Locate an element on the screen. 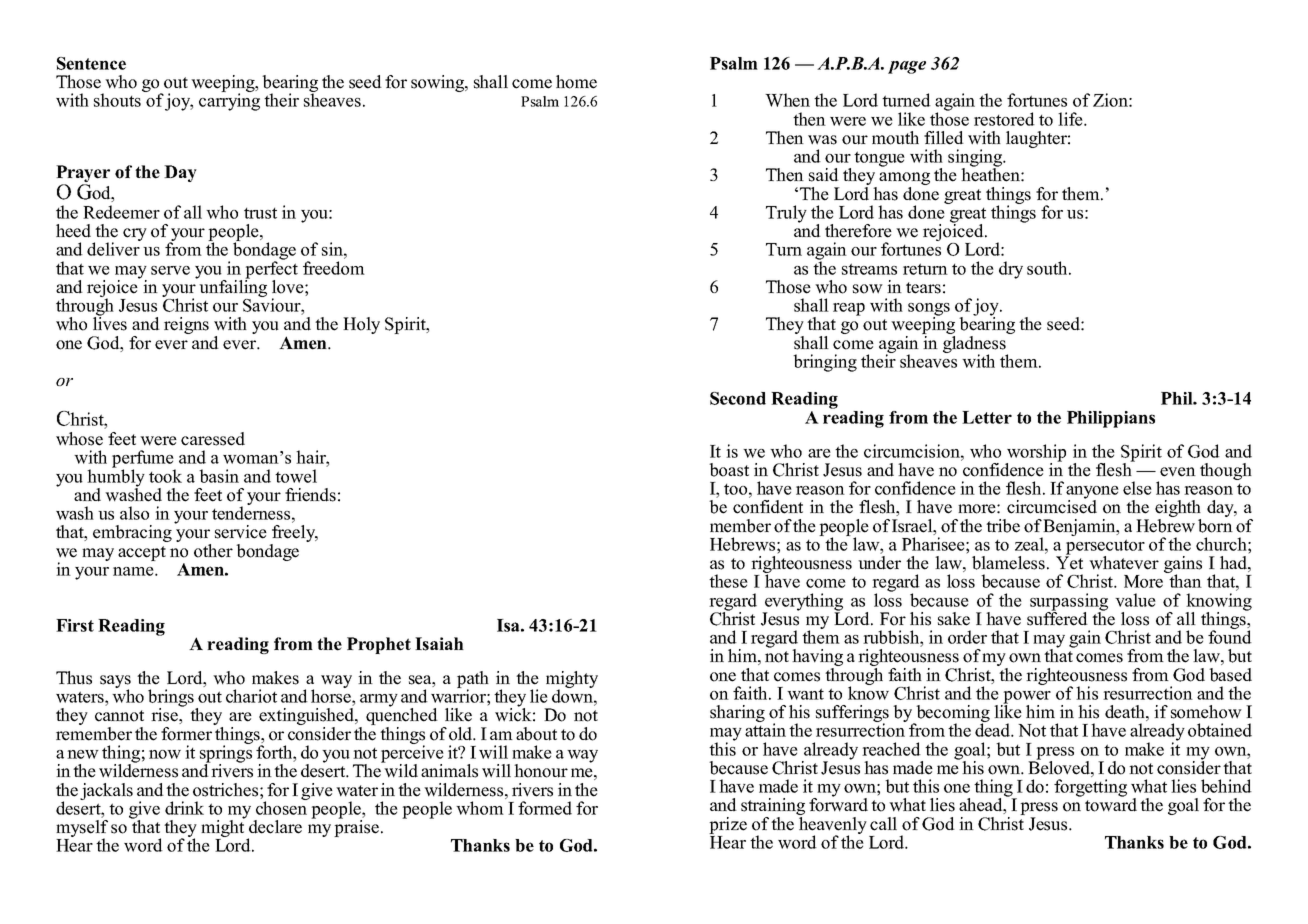 This screenshot has width=1308, height=924. gladness is located at coordinates (975, 344).
